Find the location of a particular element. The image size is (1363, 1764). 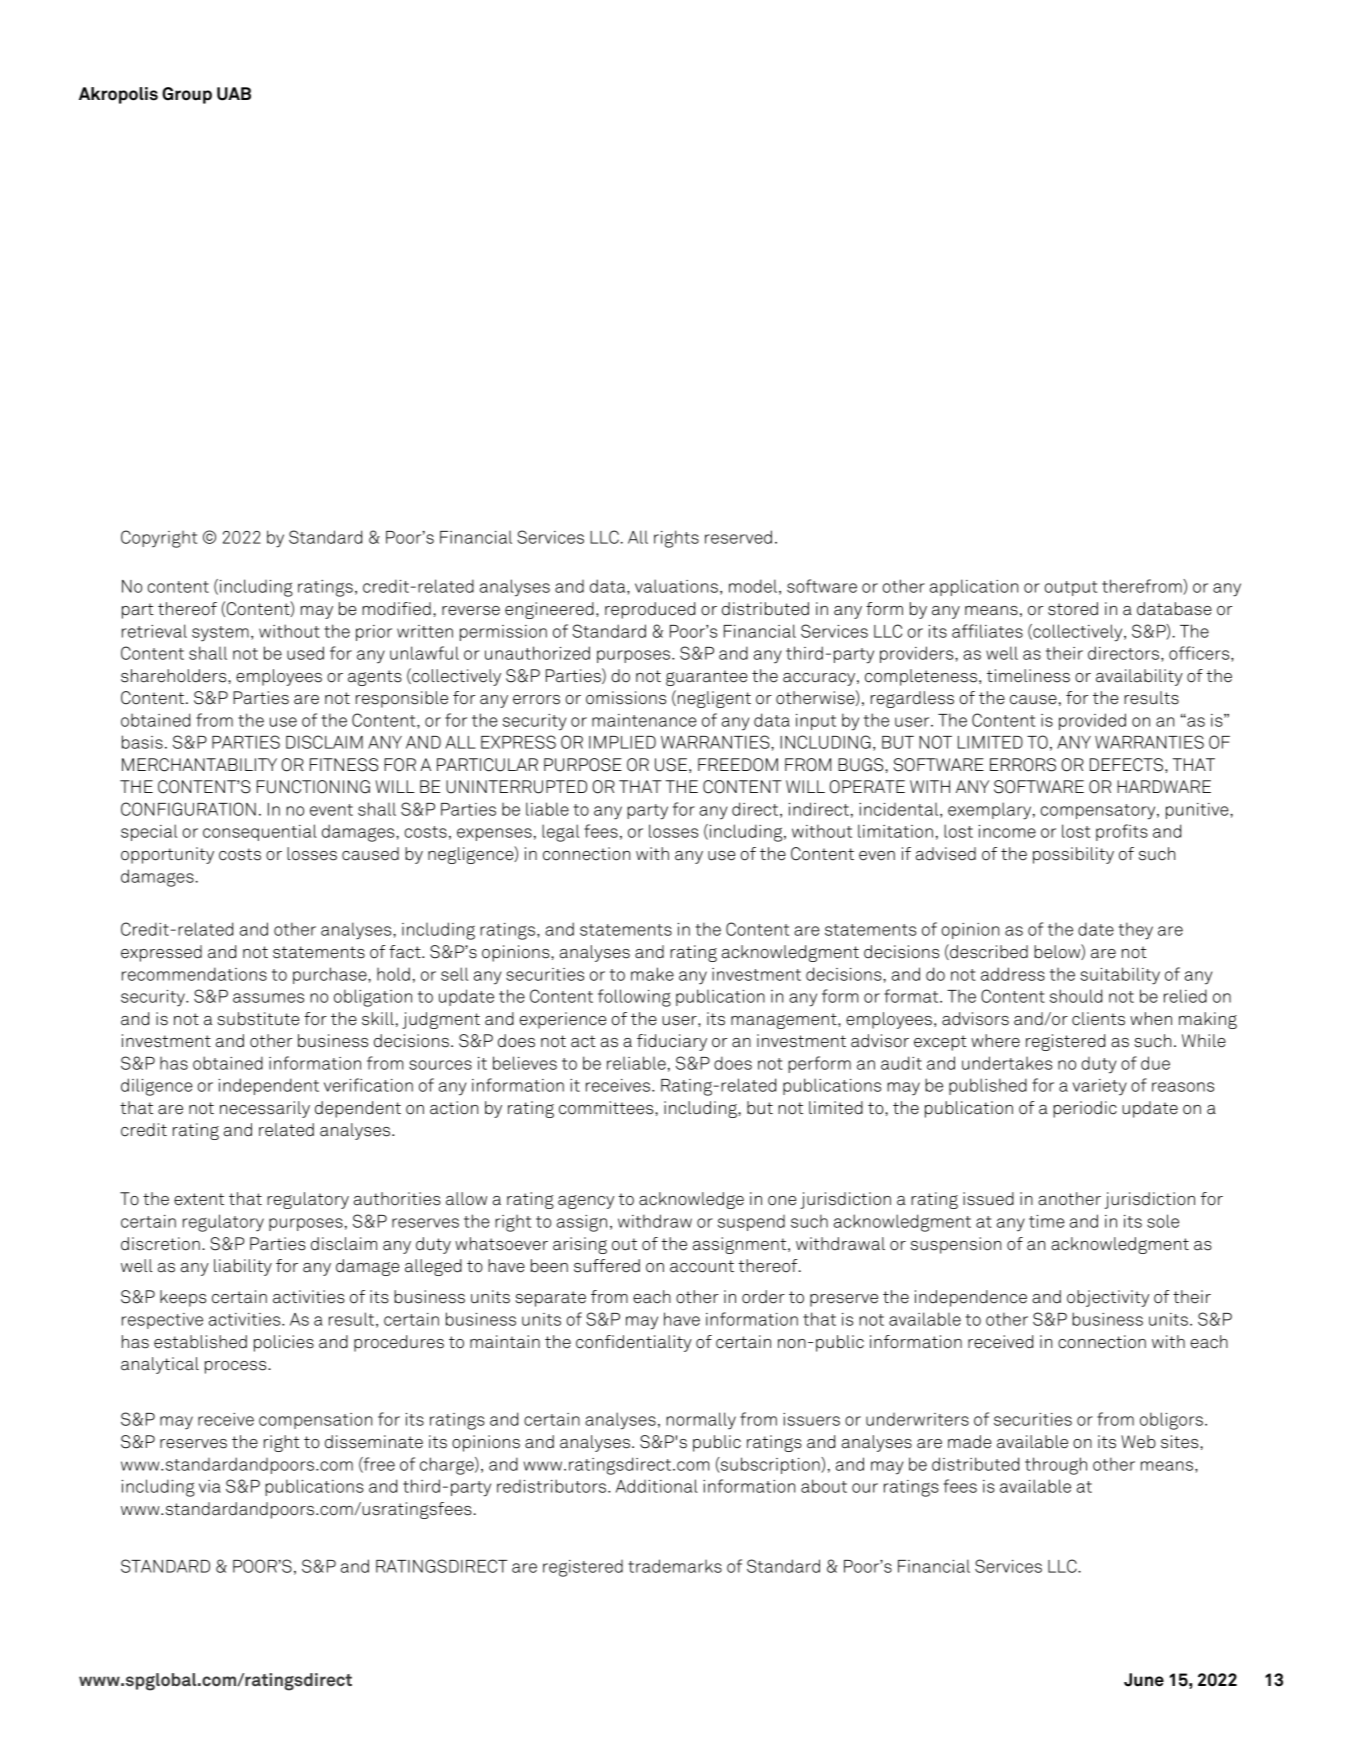

Group is located at coordinates (187, 95).
